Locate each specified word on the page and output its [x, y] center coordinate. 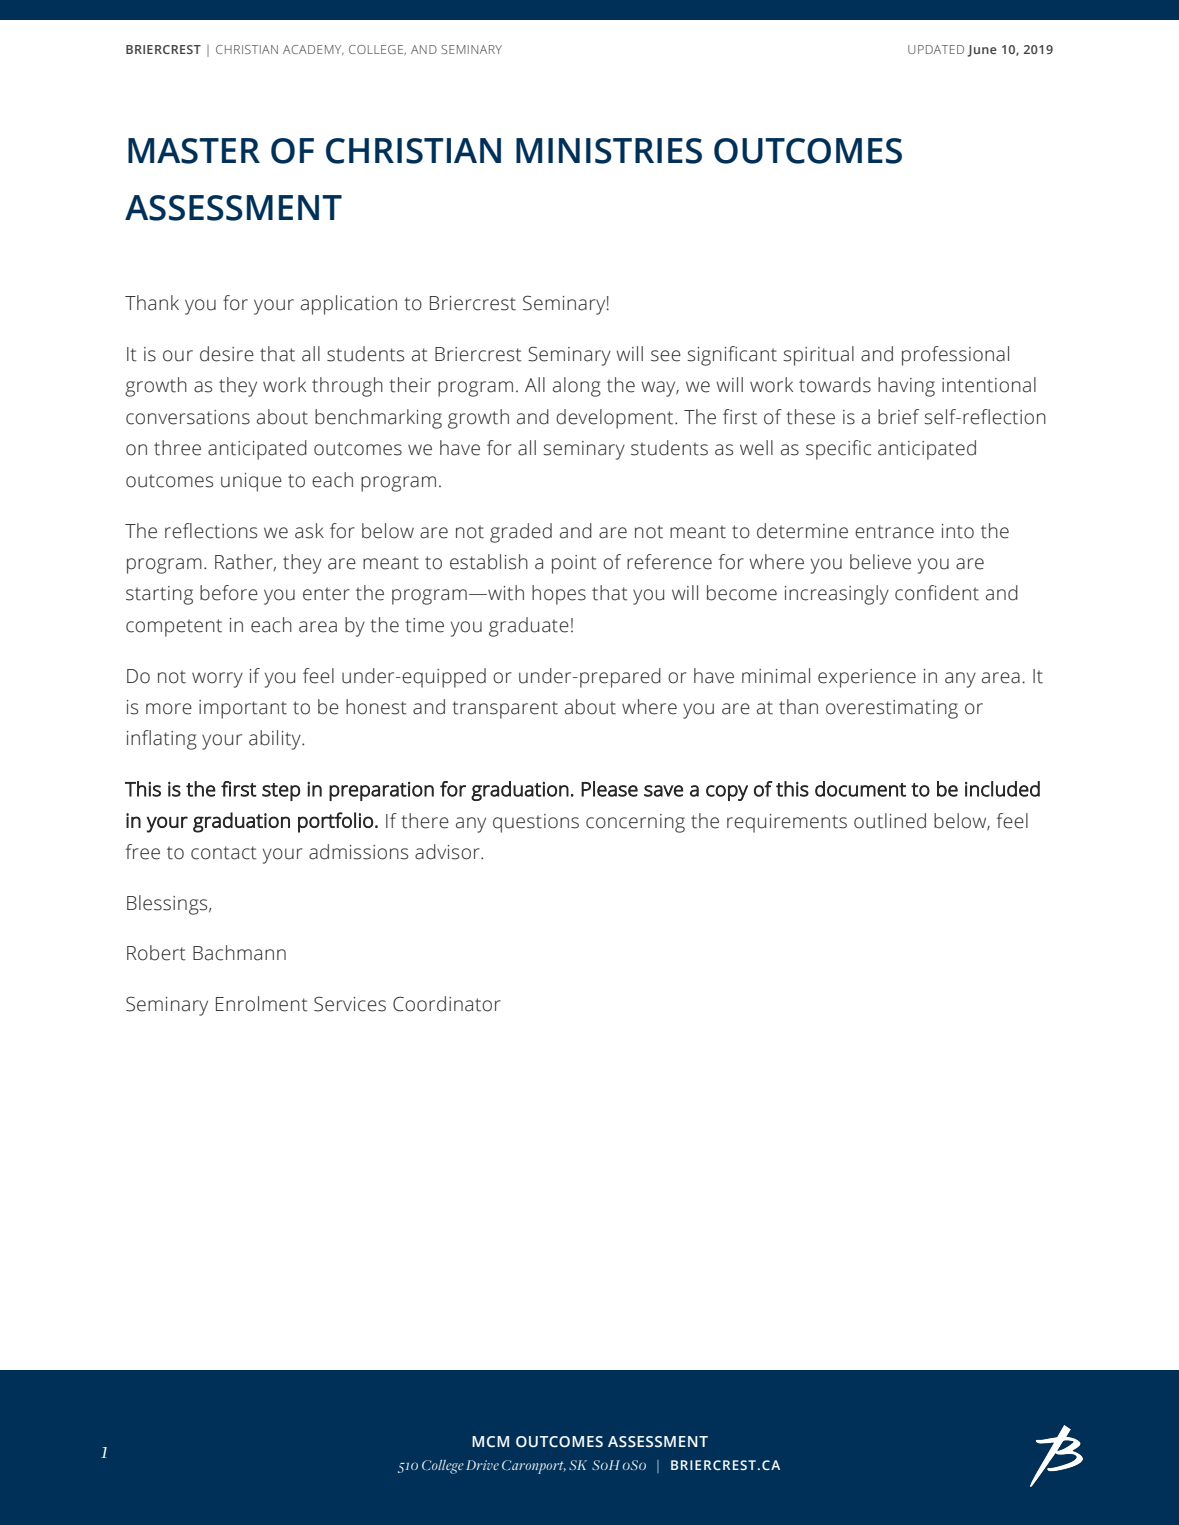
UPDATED [936, 49]
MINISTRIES [609, 151]
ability [276, 740]
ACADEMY [313, 50]
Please [609, 789]
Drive [482, 1465]
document [860, 789]
